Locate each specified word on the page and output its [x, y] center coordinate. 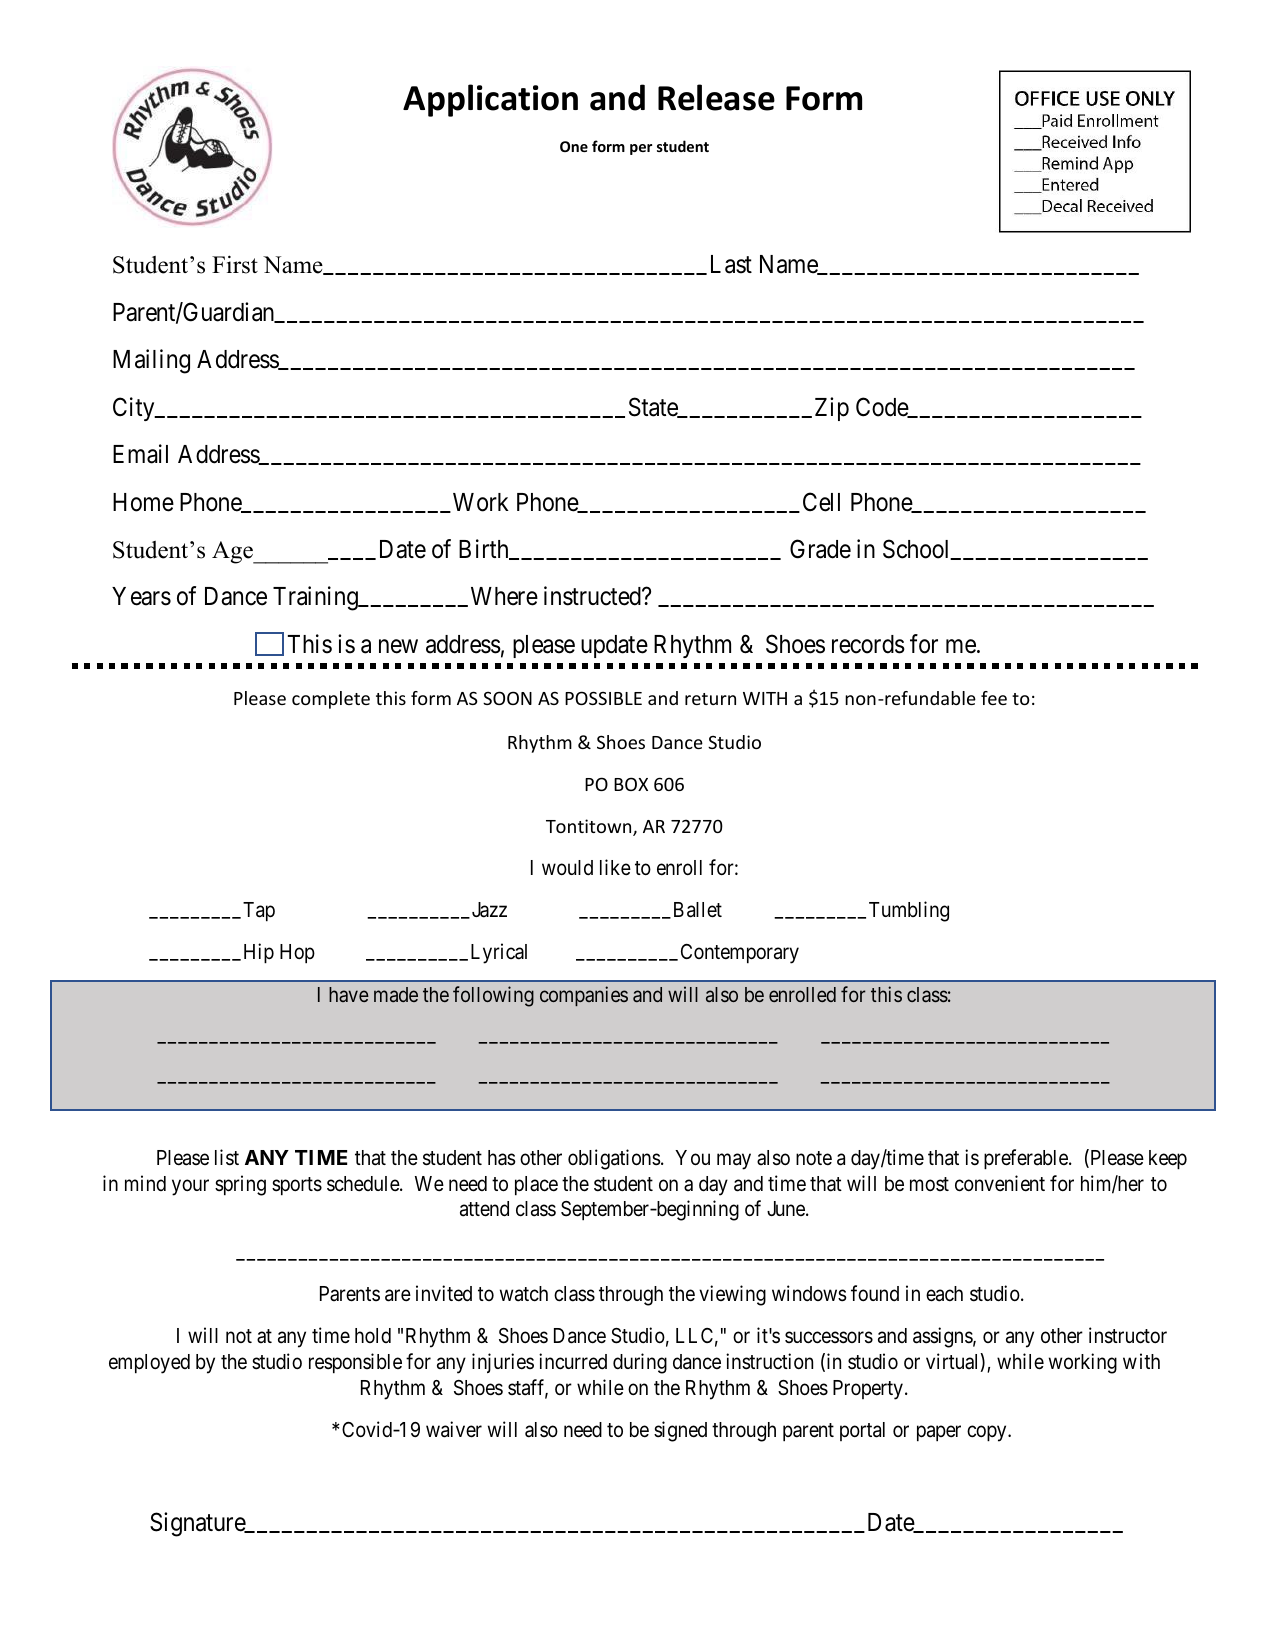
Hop [297, 954]
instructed [593, 596]
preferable [1027, 1159]
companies [584, 996]
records [868, 644]
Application [490, 100]
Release [716, 97]
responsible [355, 1363]
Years [141, 596]
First [235, 264]
